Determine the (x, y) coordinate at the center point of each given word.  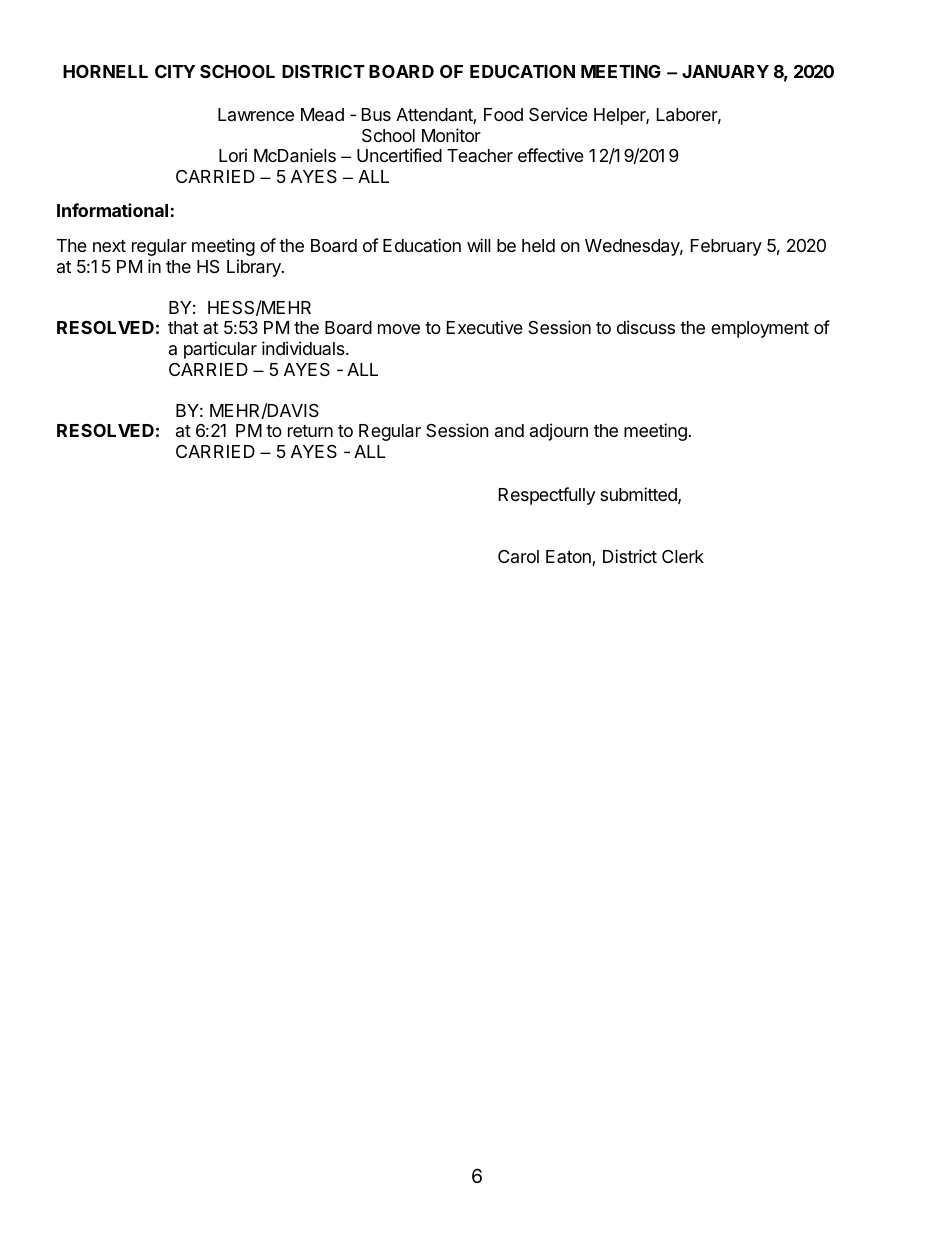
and (509, 430)
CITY (175, 71)
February (726, 247)
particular (220, 350)
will (479, 245)
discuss (646, 327)
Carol (518, 556)
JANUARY (725, 71)
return (310, 431)
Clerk (683, 556)
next (109, 246)
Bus (376, 114)
